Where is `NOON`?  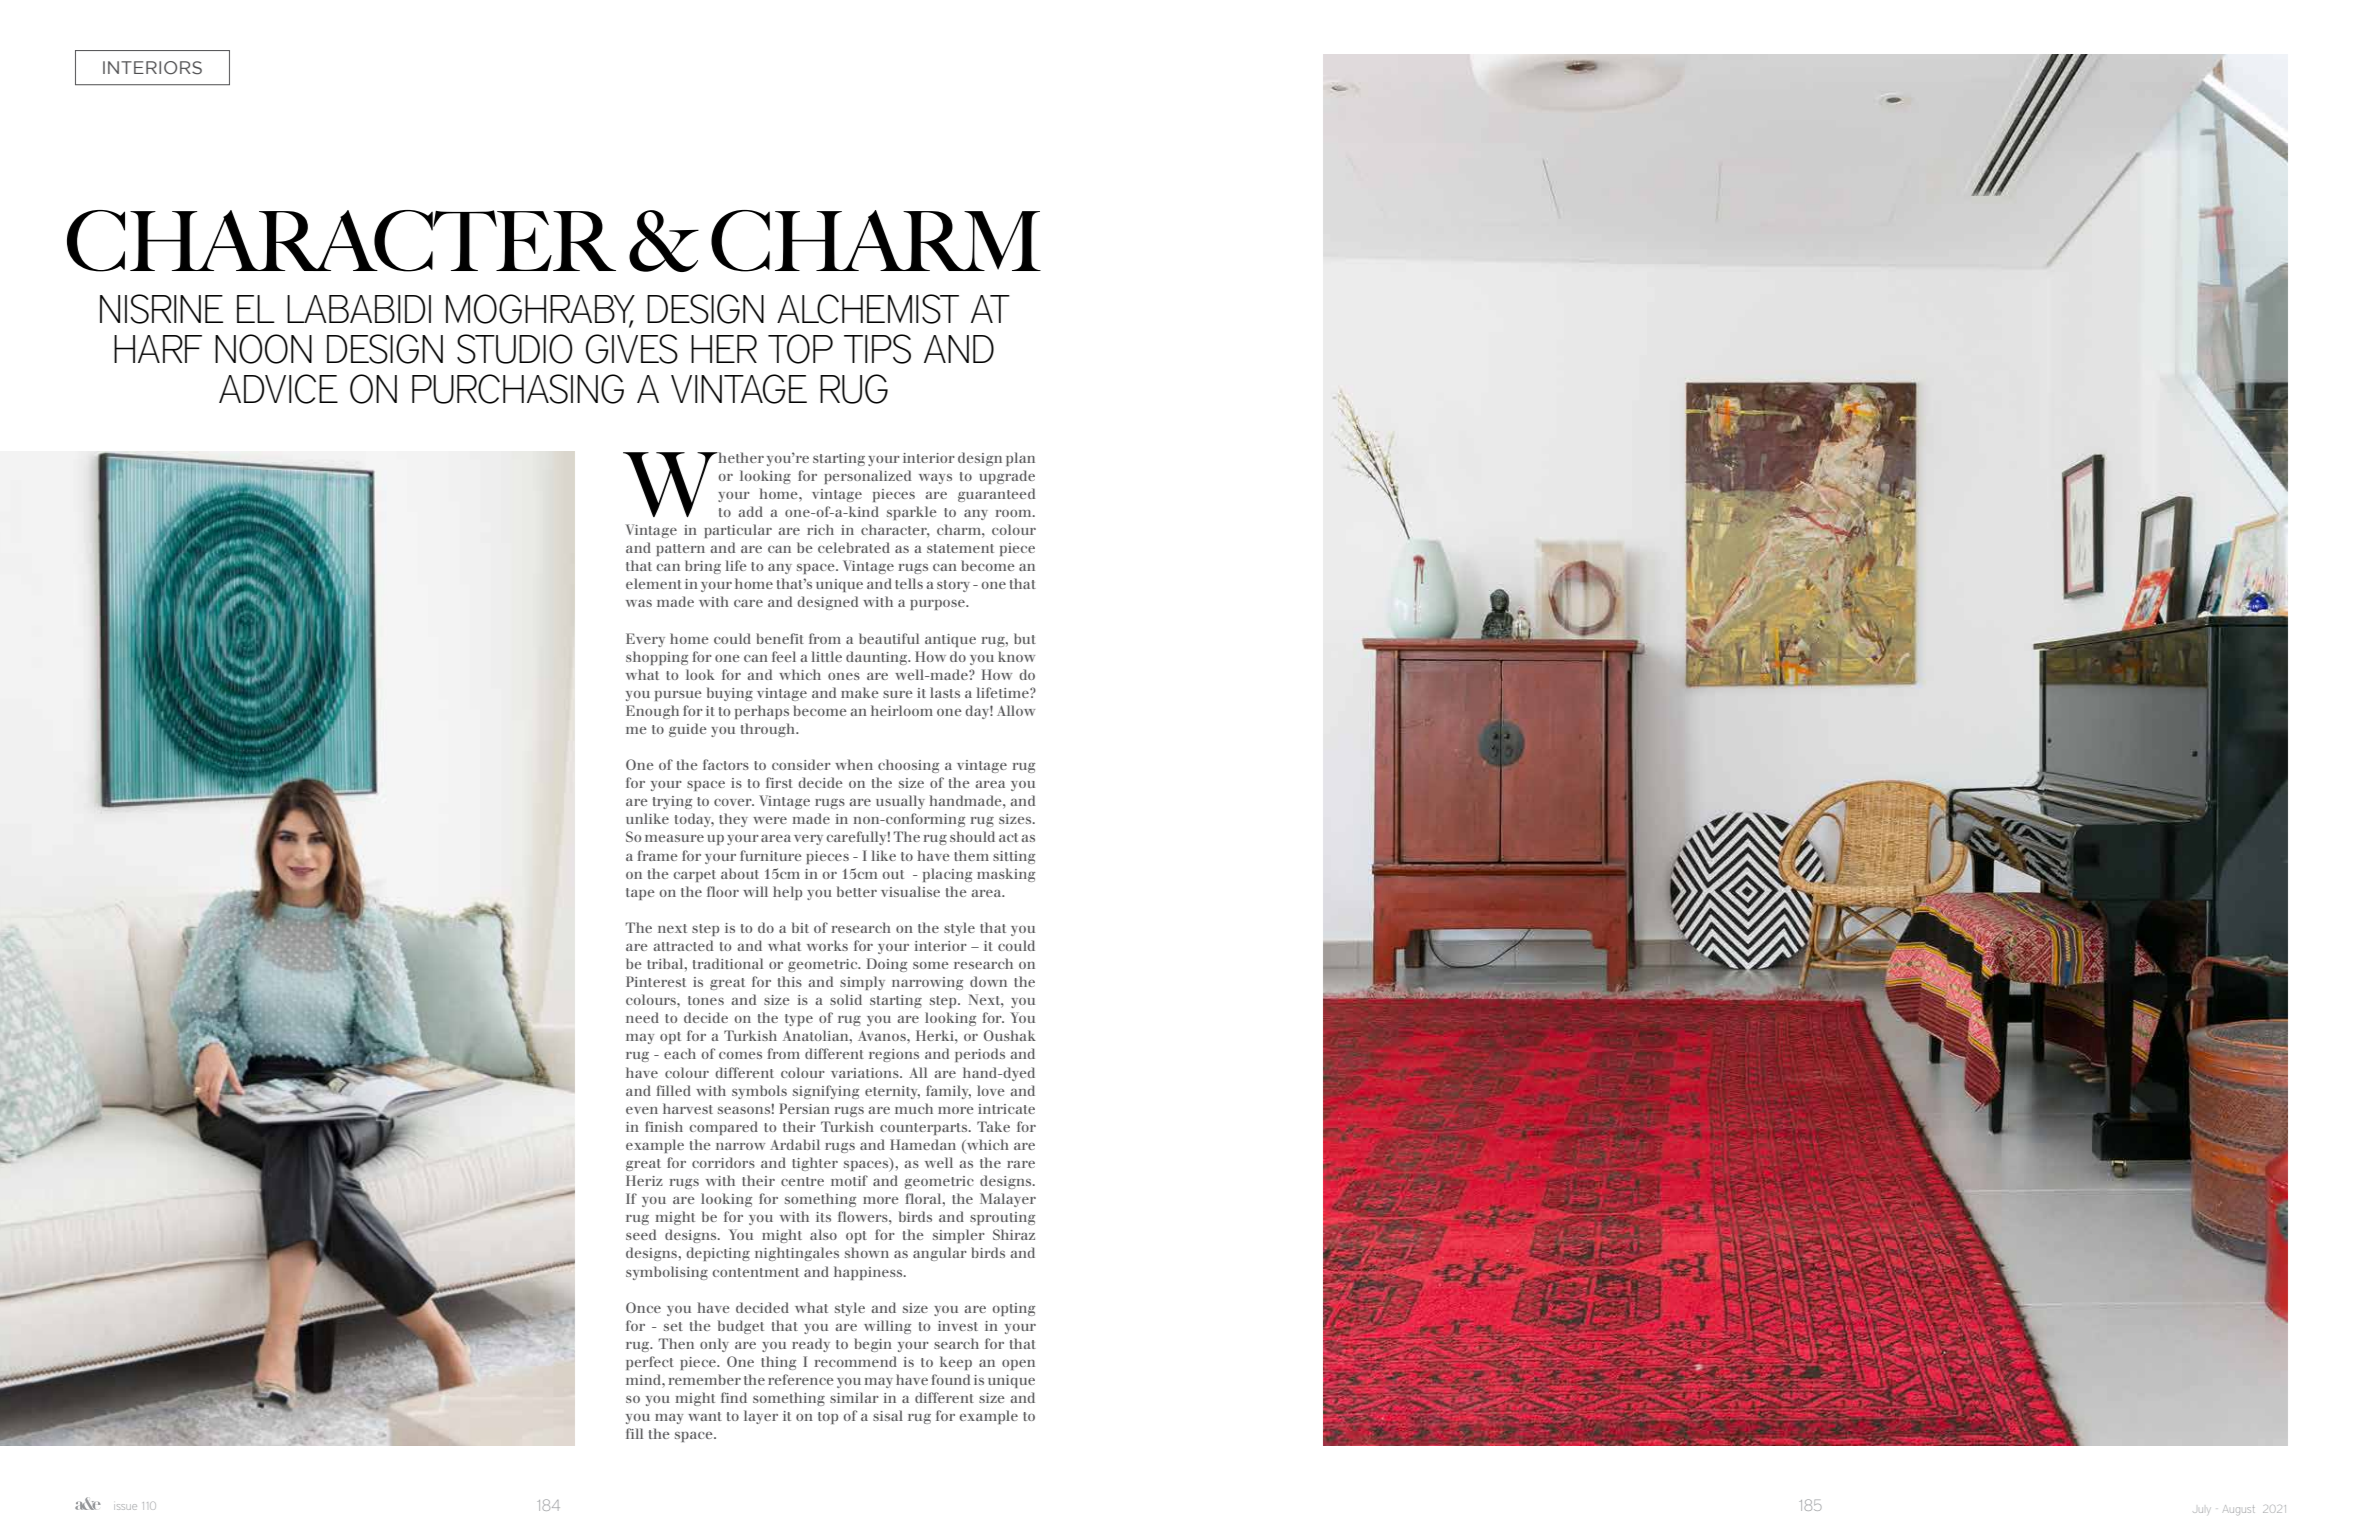
NOON is located at coordinates (263, 349).
